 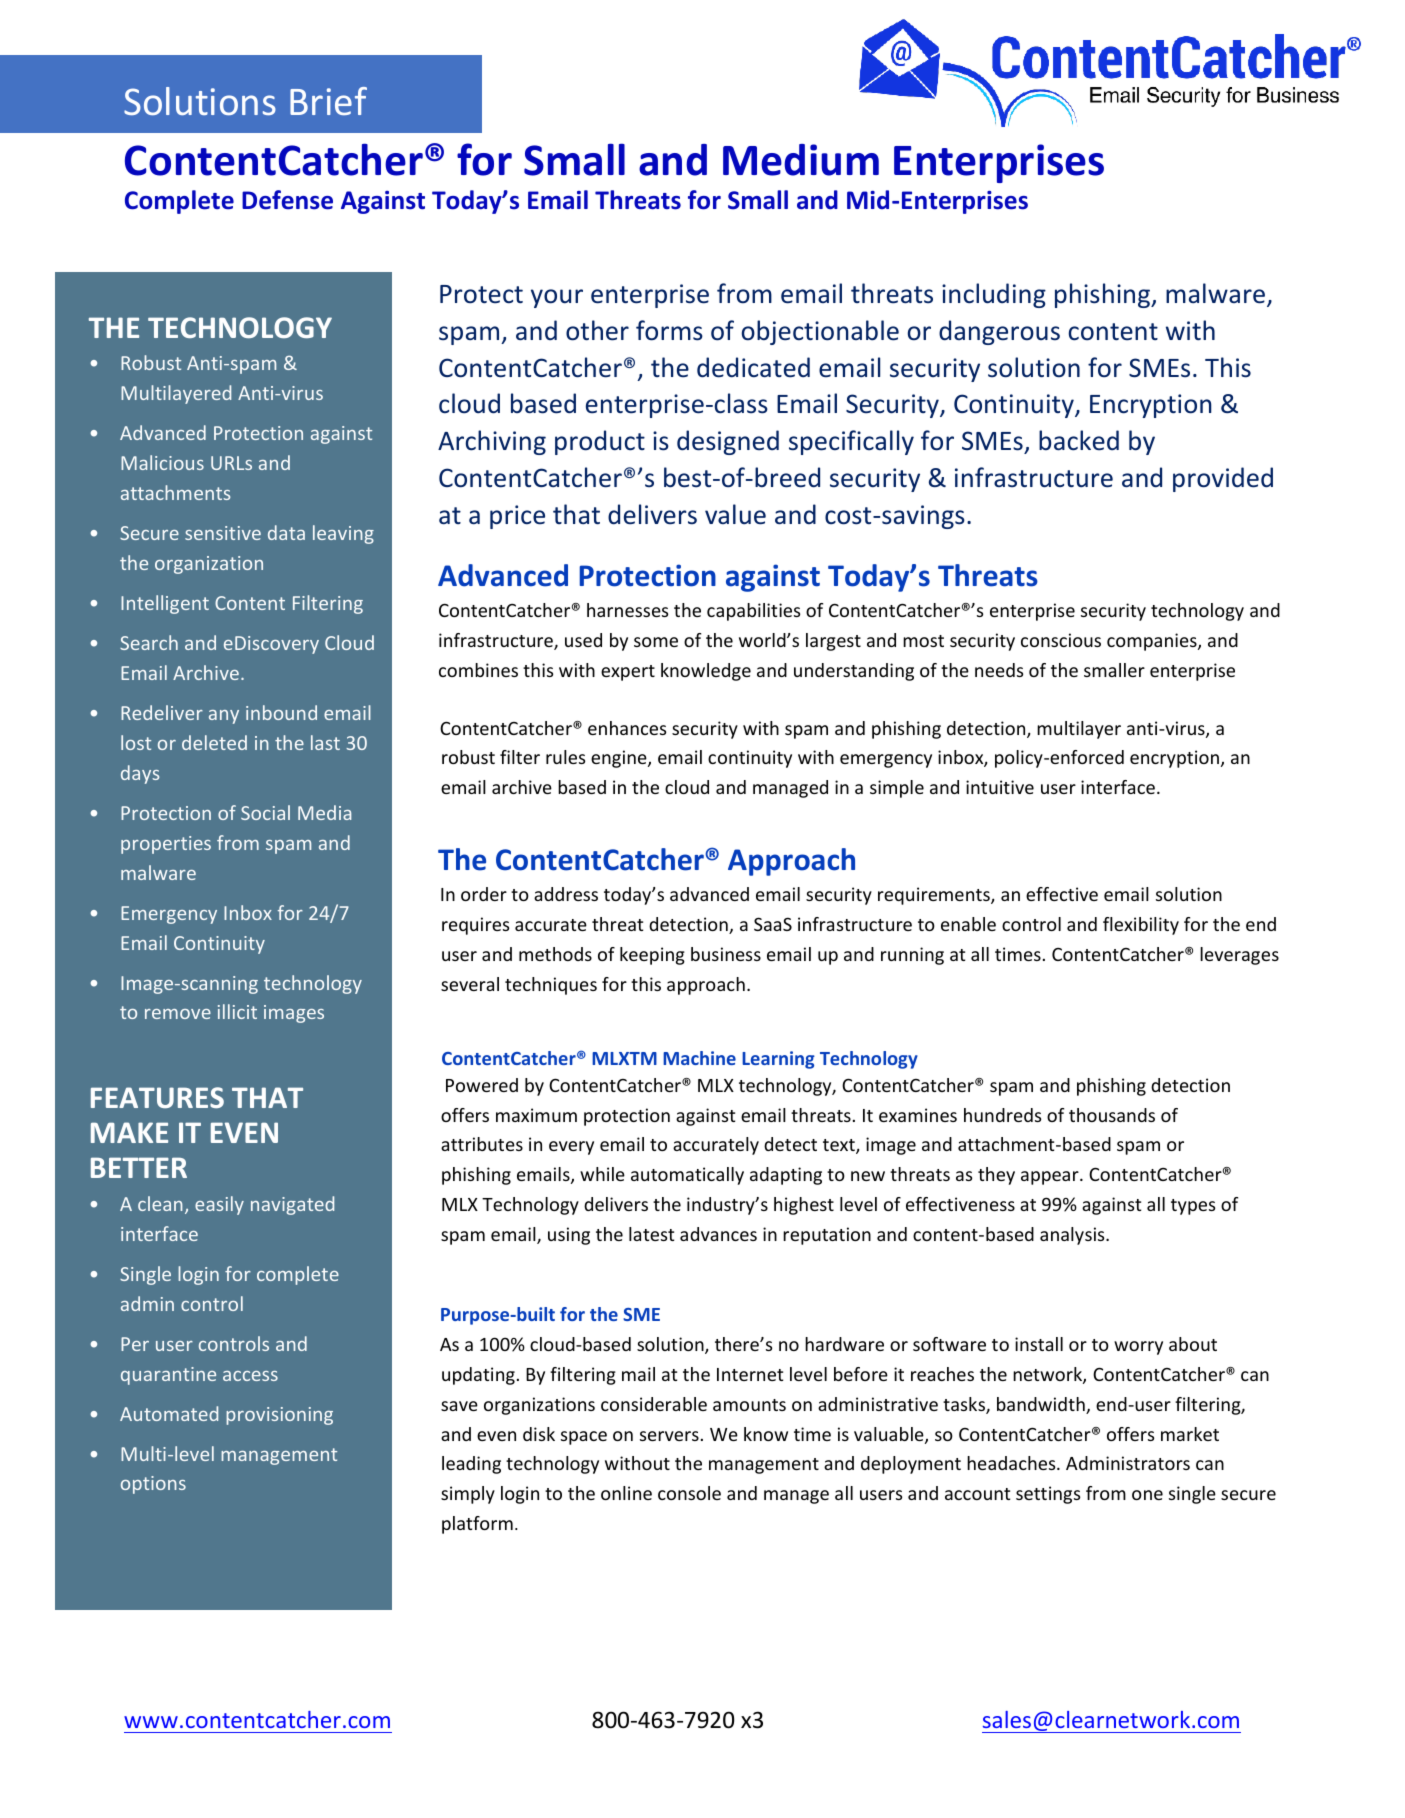 What do you see at coordinates (1000, 787) in the page?
I see `intuitive` at bounding box center [1000, 787].
